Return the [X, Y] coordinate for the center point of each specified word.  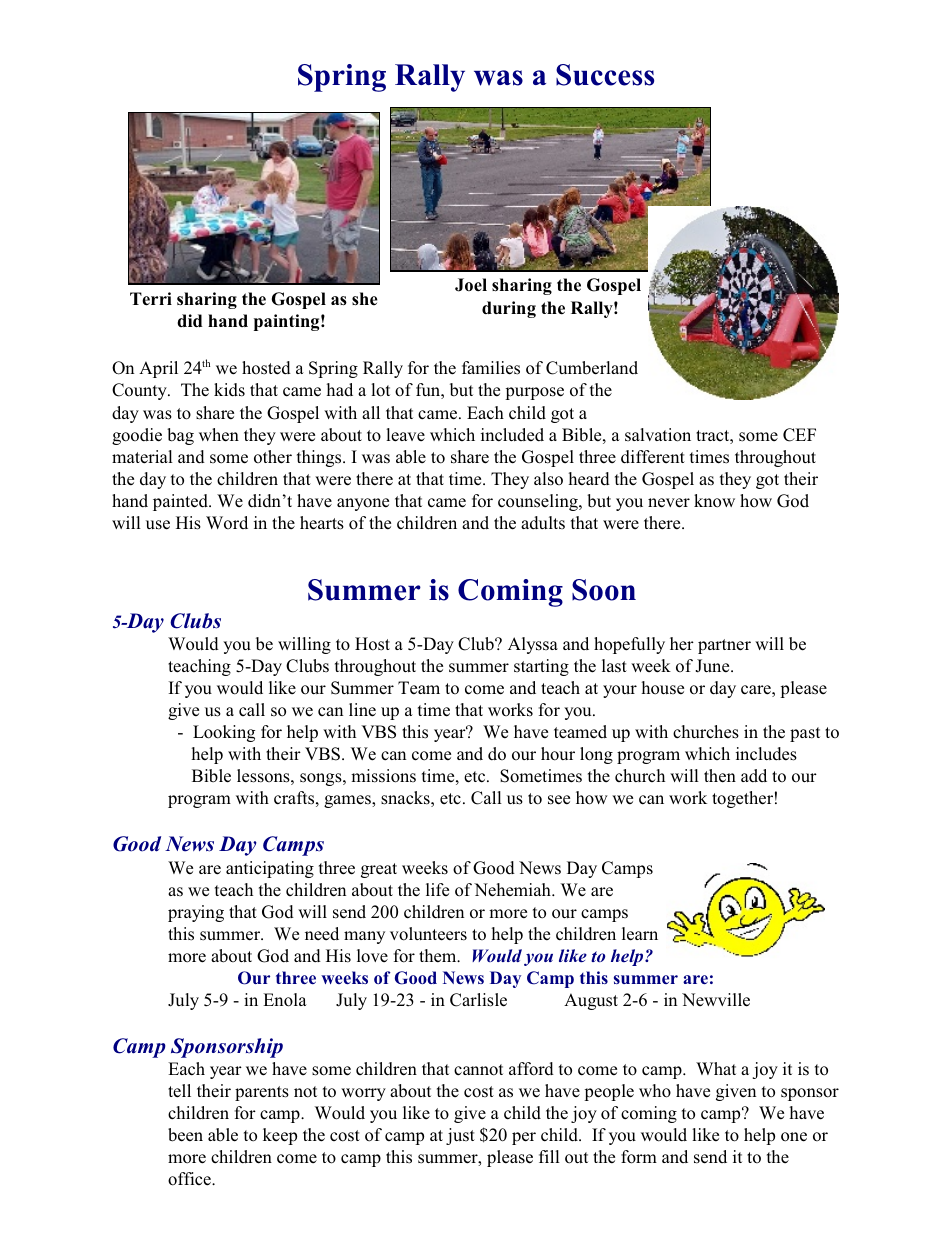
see [559, 800]
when [219, 435]
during [509, 309]
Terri [151, 299]
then [720, 776]
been [185, 1135]
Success [605, 75]
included [512, 435]
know [714, 501]
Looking [224, 733]
